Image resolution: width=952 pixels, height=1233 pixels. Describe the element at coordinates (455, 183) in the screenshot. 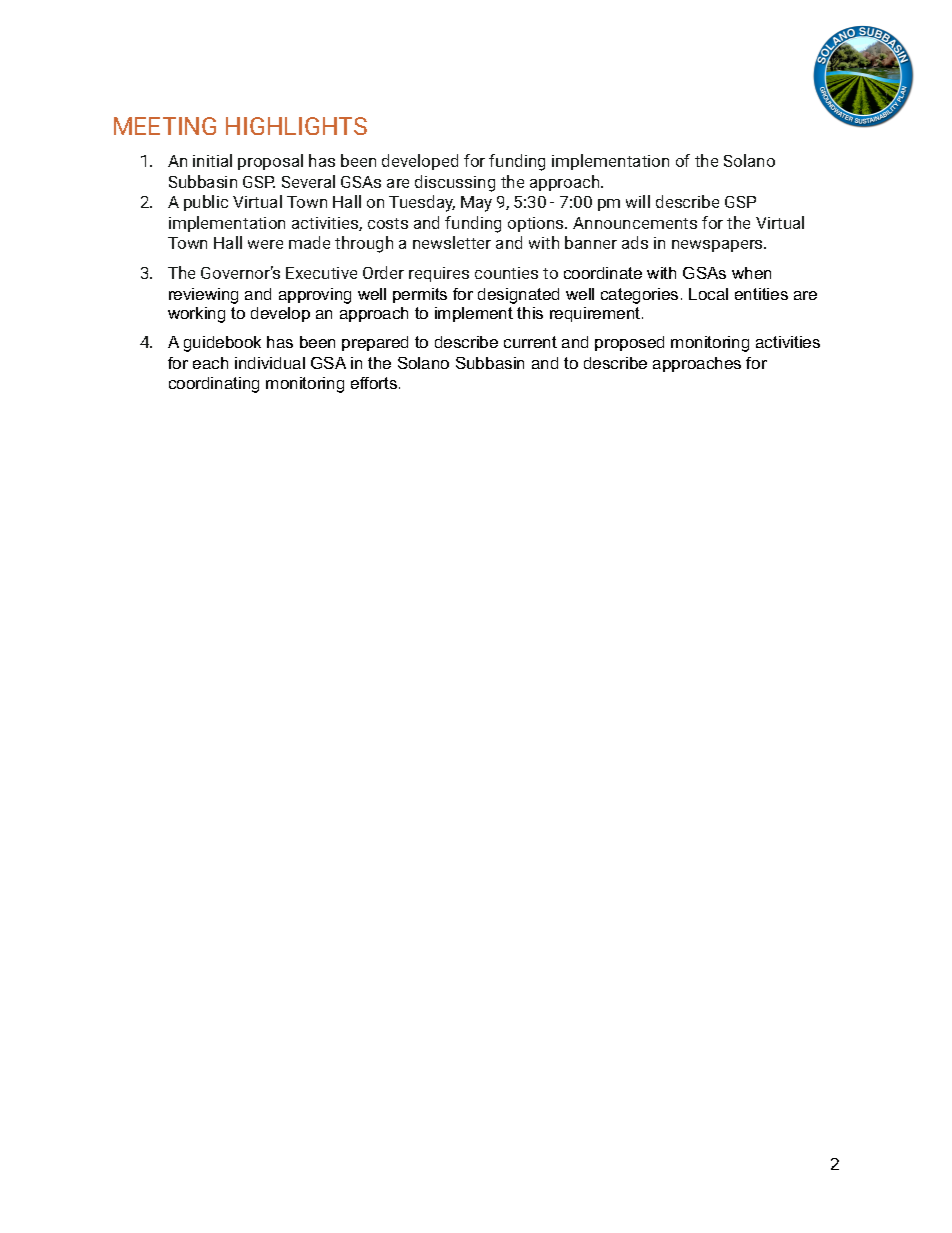

I see `discussing` at that location.
